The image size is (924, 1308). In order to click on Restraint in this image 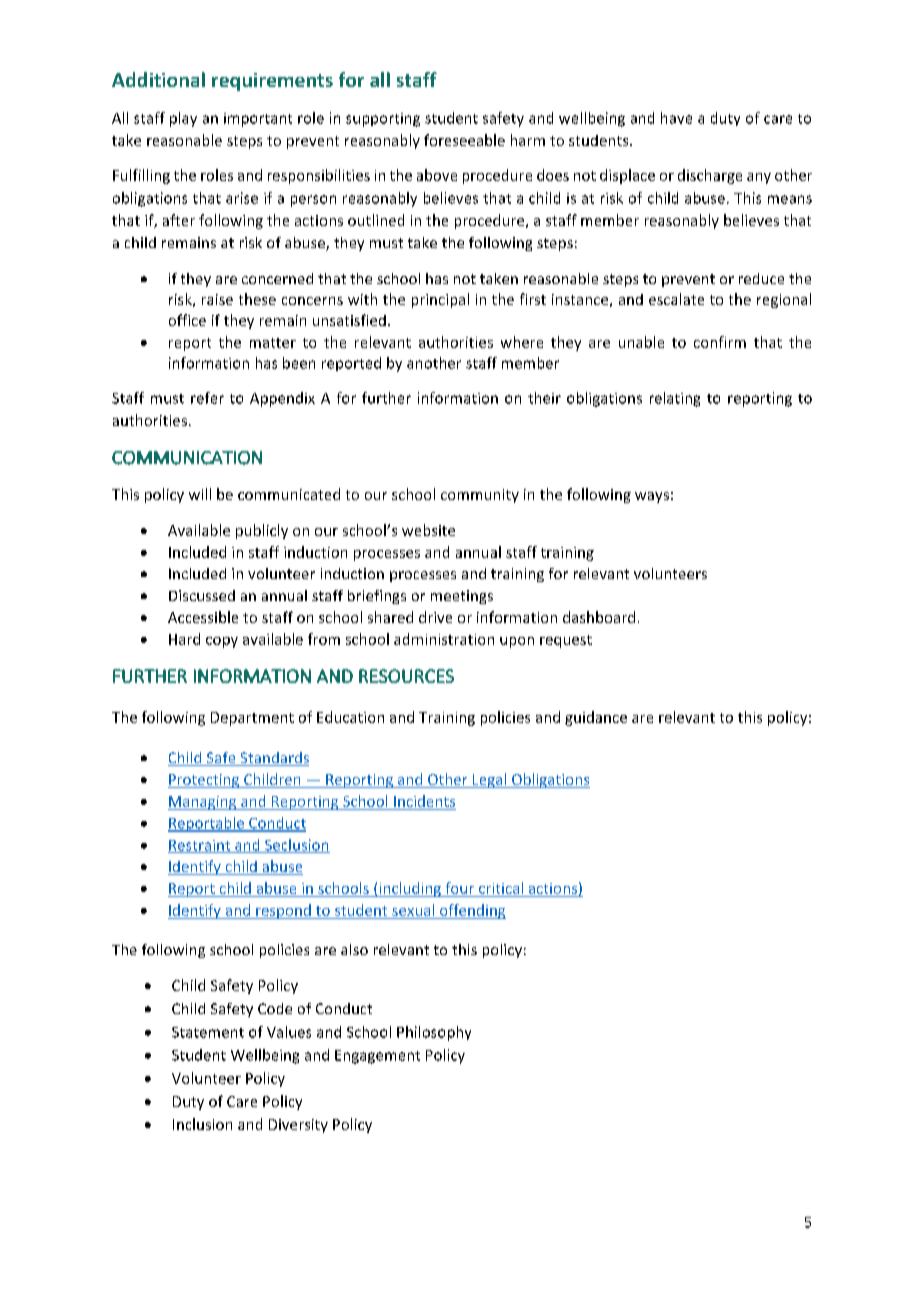, I will do `click(200, 846)`.
